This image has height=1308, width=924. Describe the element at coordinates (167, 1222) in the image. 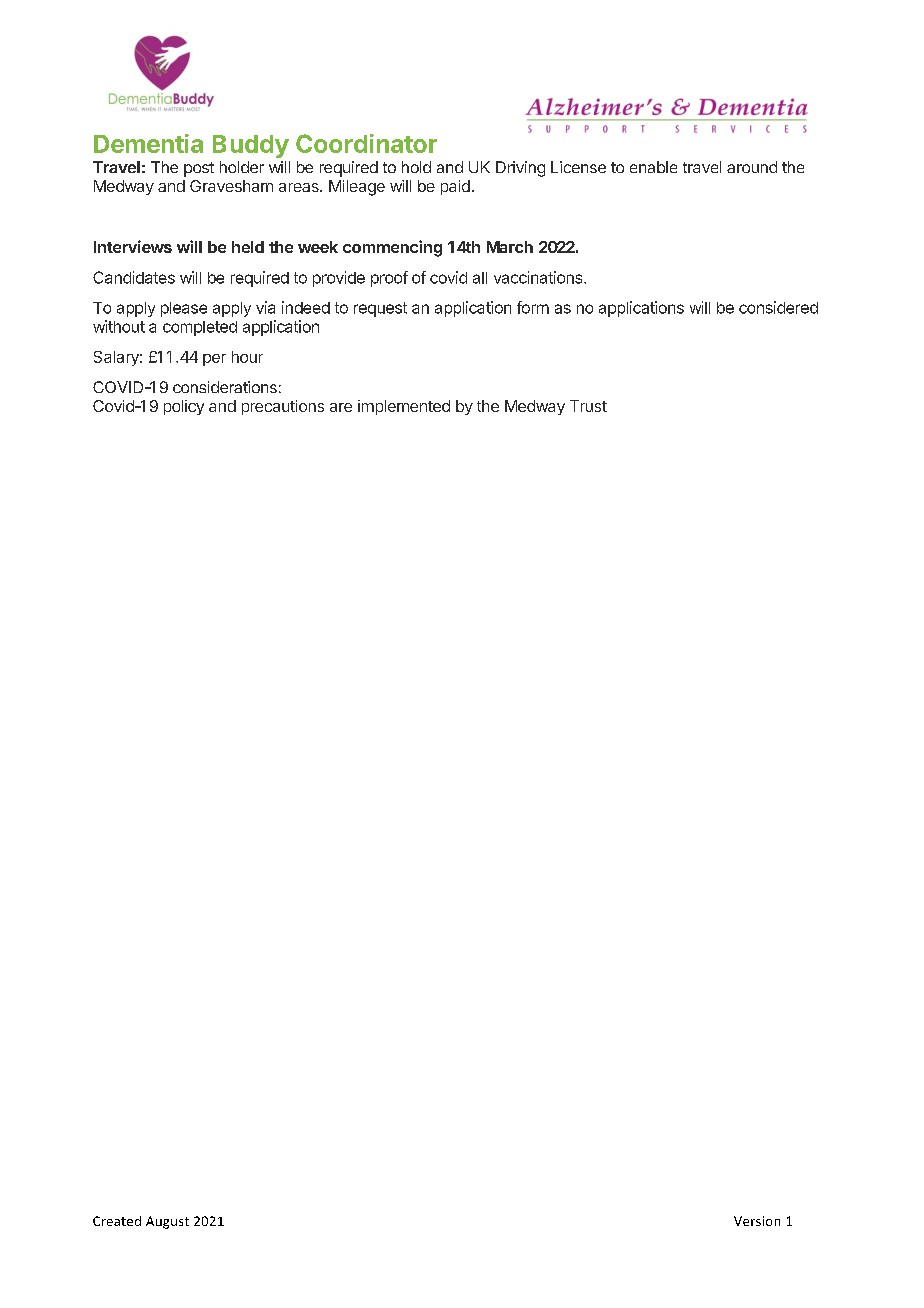

I see `August` at that location.
